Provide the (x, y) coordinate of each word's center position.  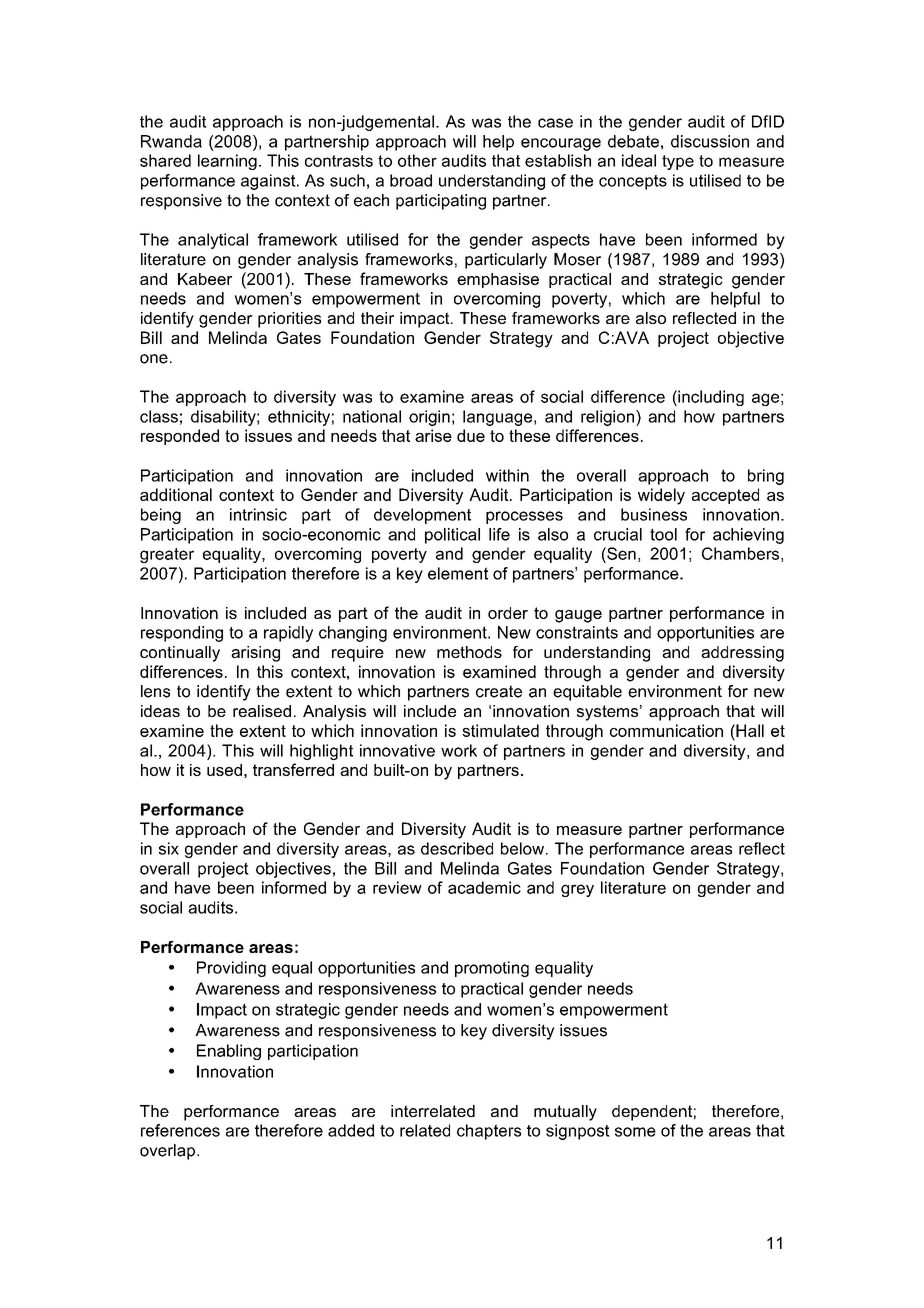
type (678, 162)
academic (484, 887)
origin (429, 418)
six (169, 848)
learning (227, 162)
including (710, 398)
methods (469, 652)
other (417, 160)
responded (180, 437)
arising (255, 654)
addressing (742, 654)
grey (577, 890)
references (180, 1130)
